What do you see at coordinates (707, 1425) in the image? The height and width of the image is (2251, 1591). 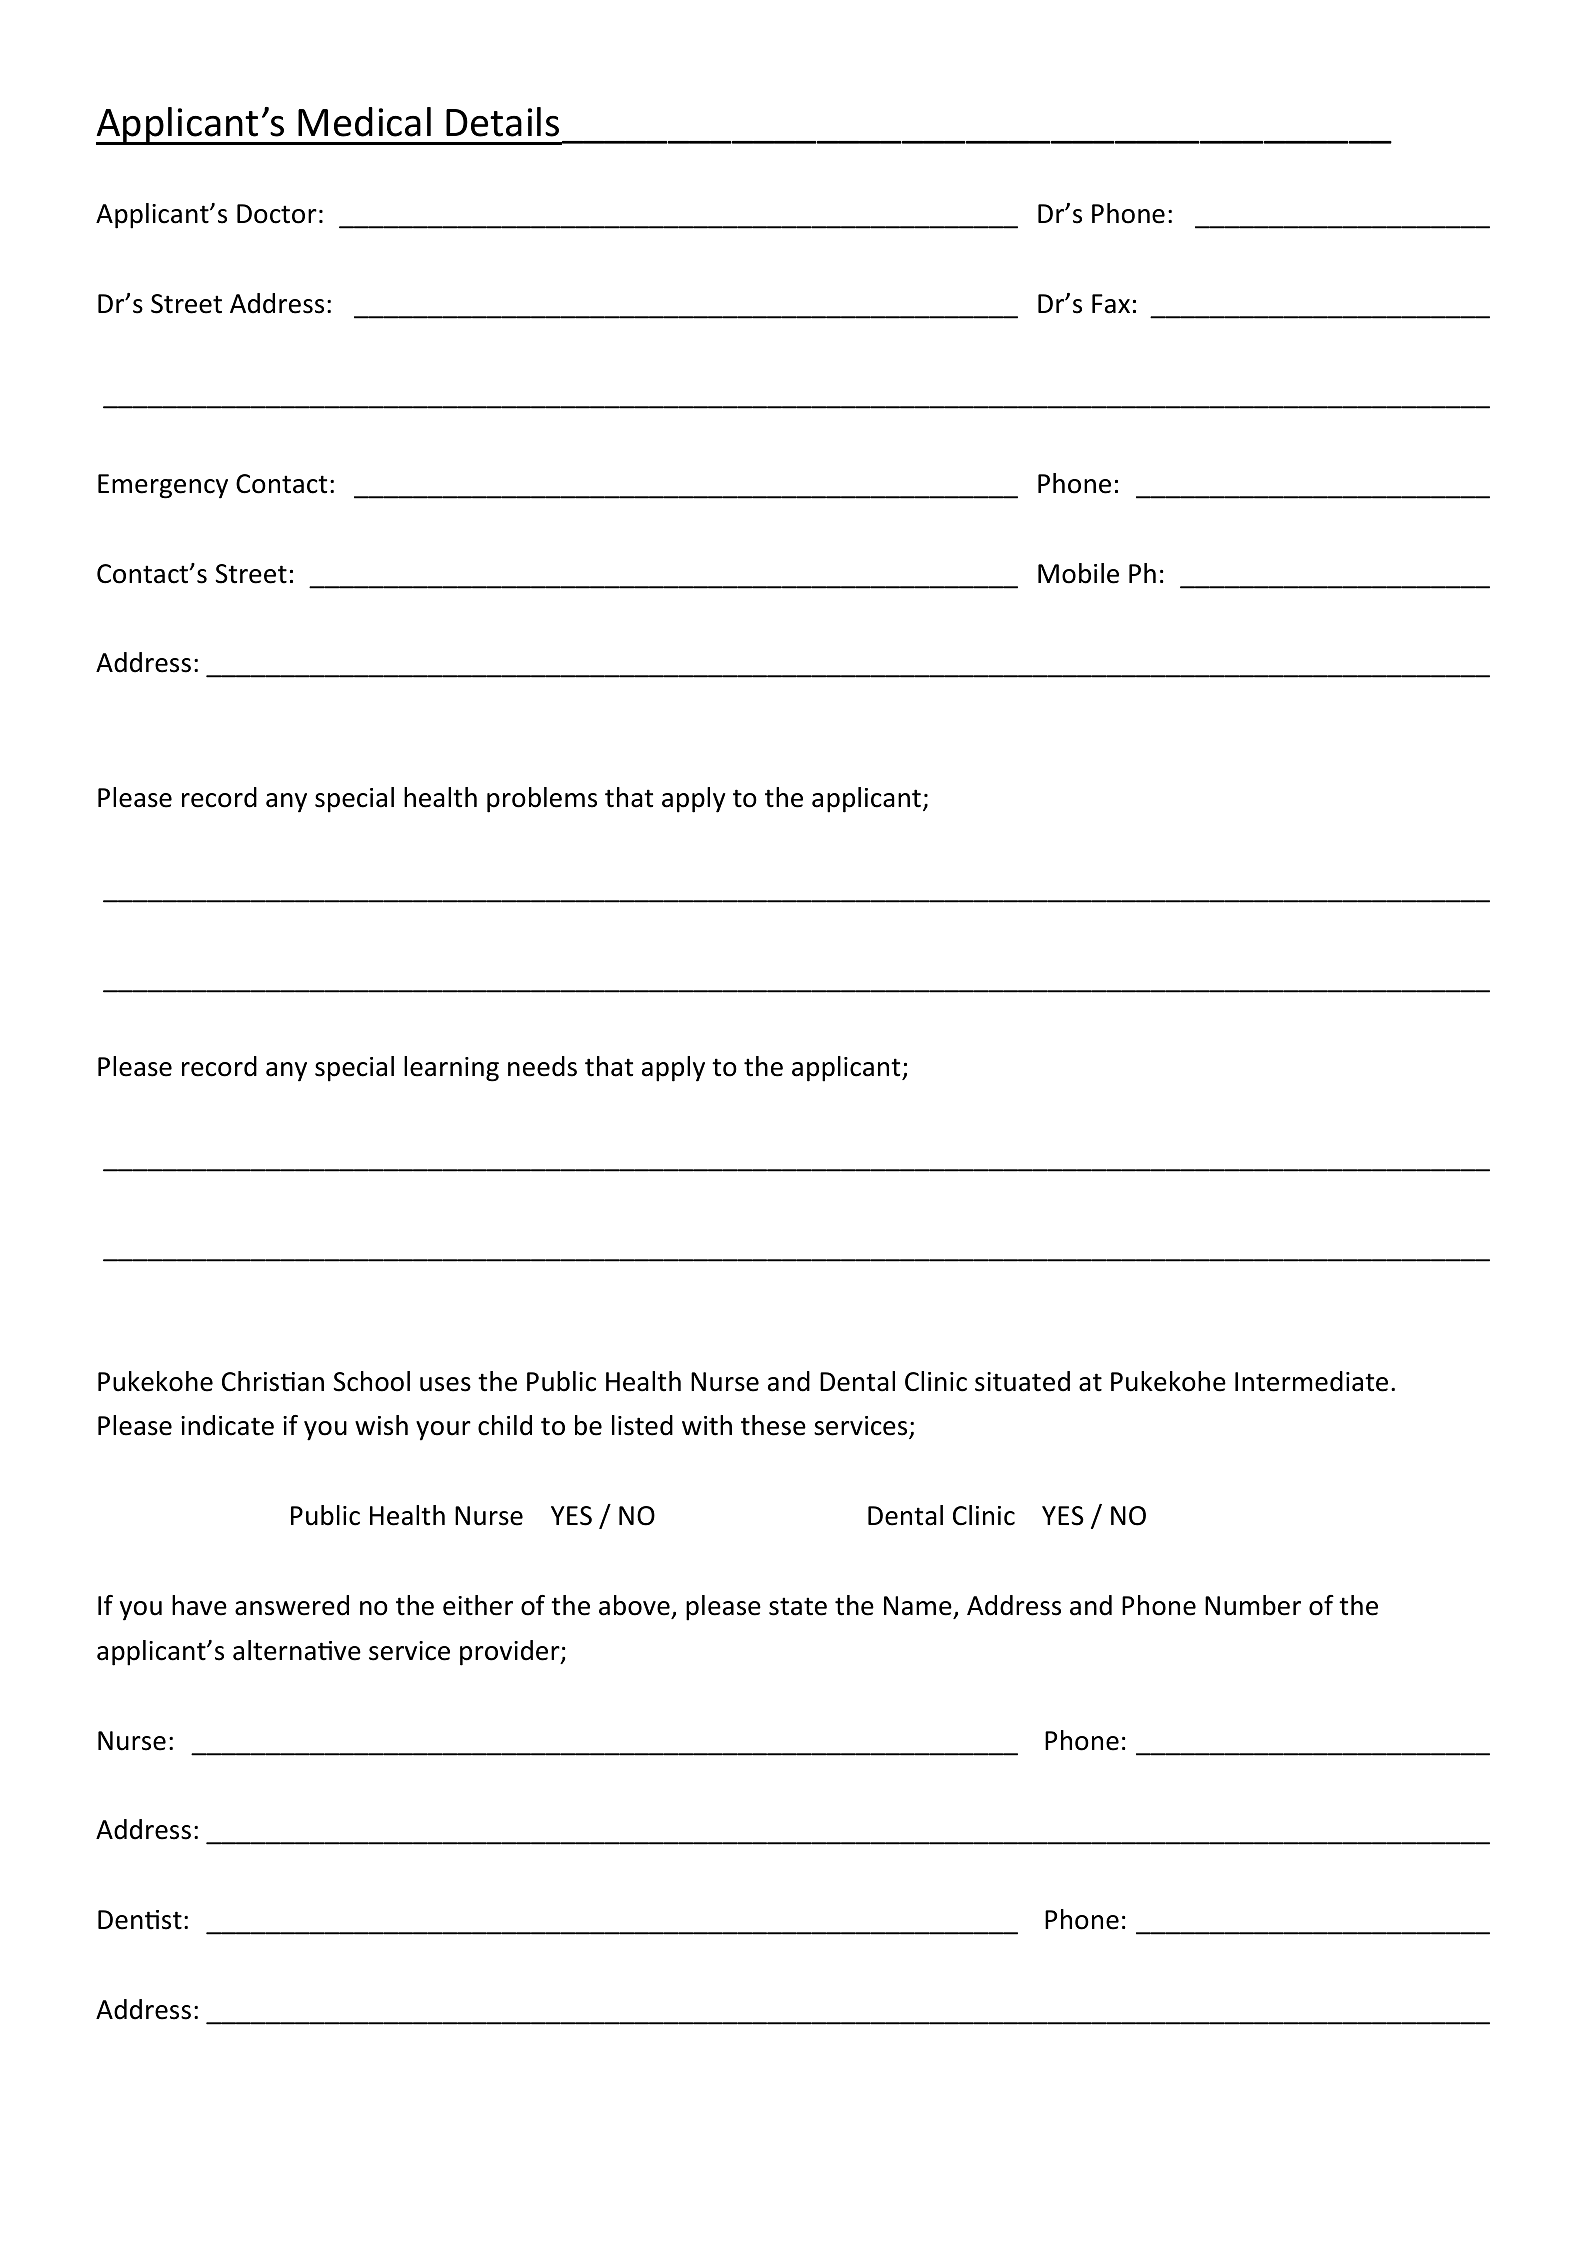 I see `with` at bounding box center [707, 1425].
